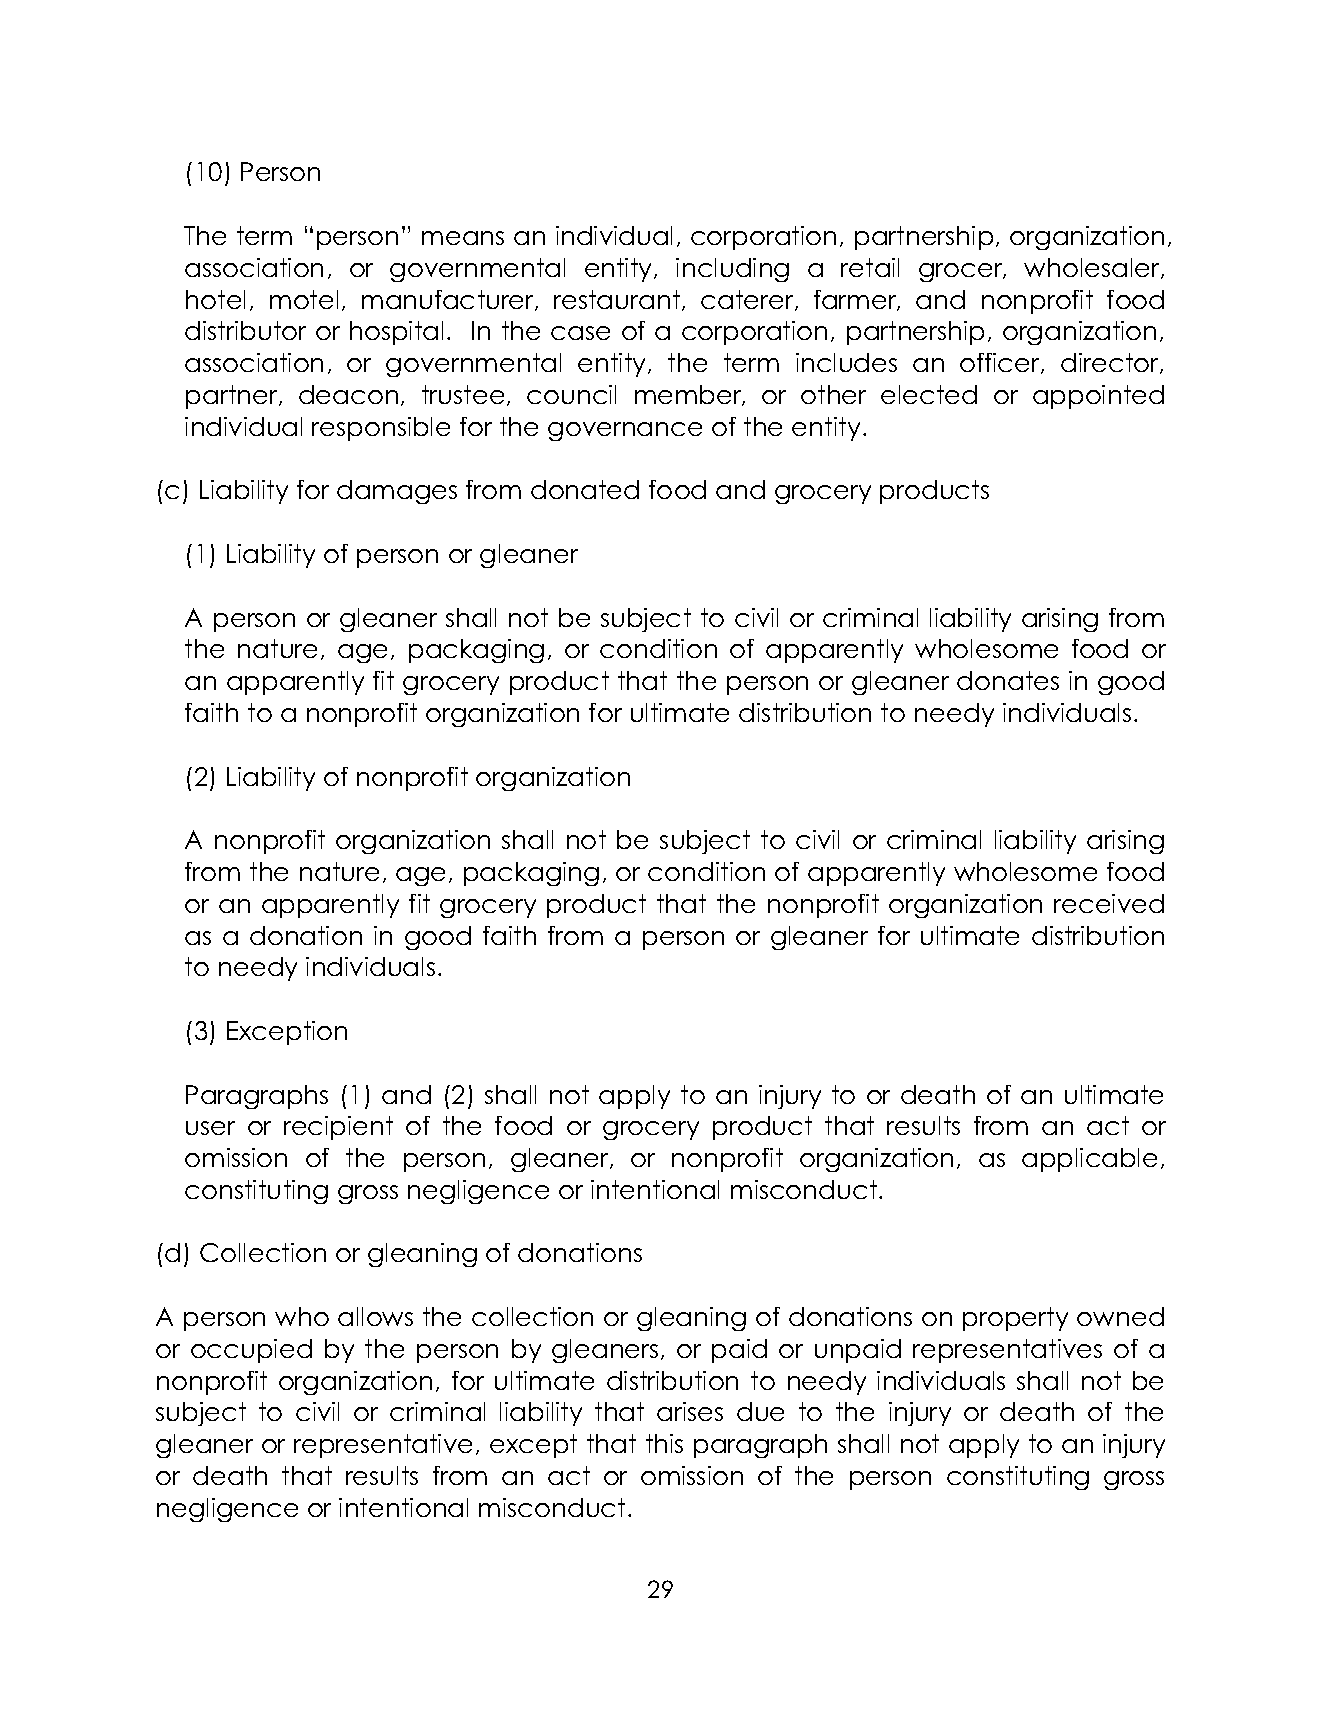 This screenshot has width=1322, height=1711. What do you see at coordinates (1015, 1319) in the screenshot?
I see `property` at bounding box center [1015, 1319].
